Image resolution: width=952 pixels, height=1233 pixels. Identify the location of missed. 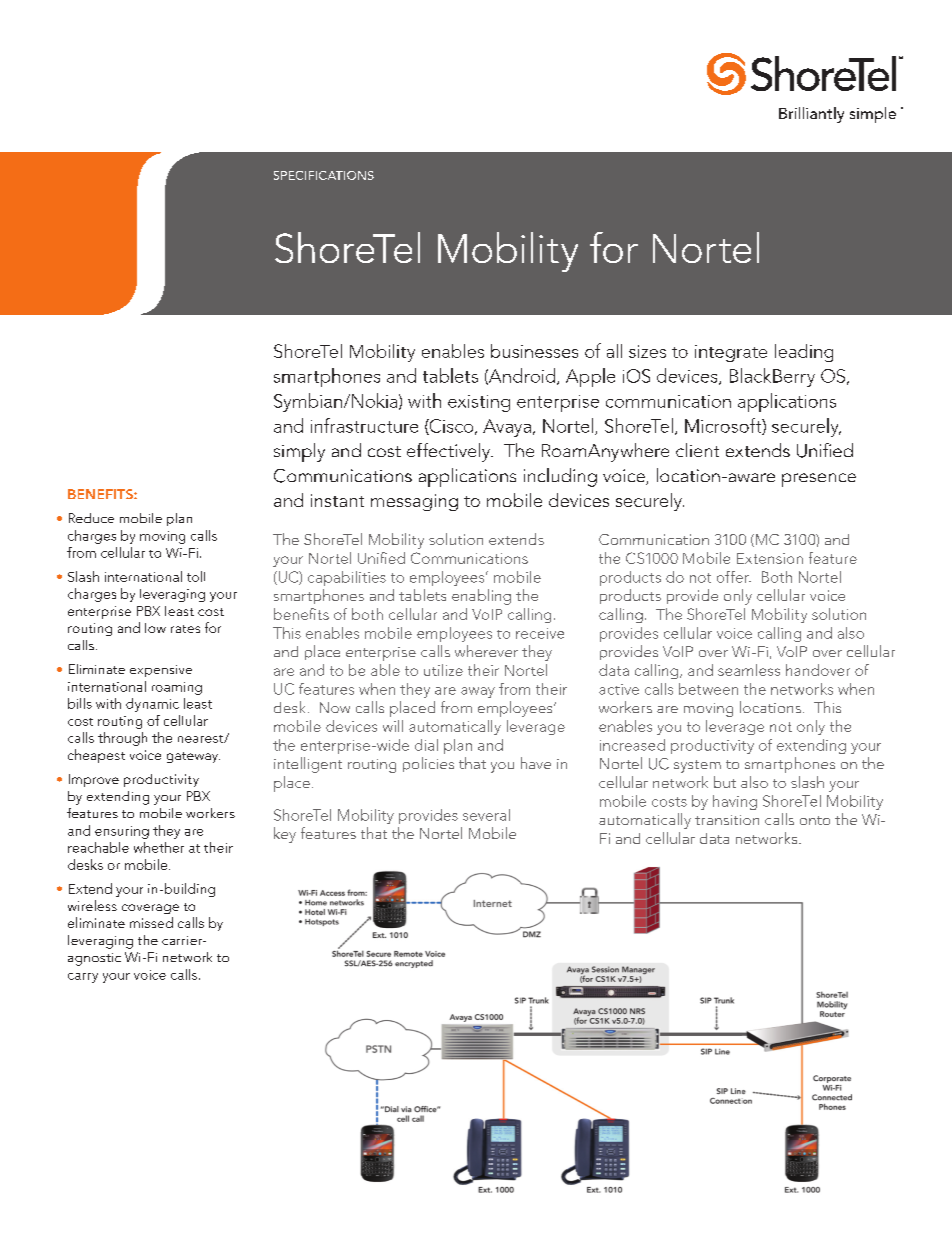
(151, 922).
